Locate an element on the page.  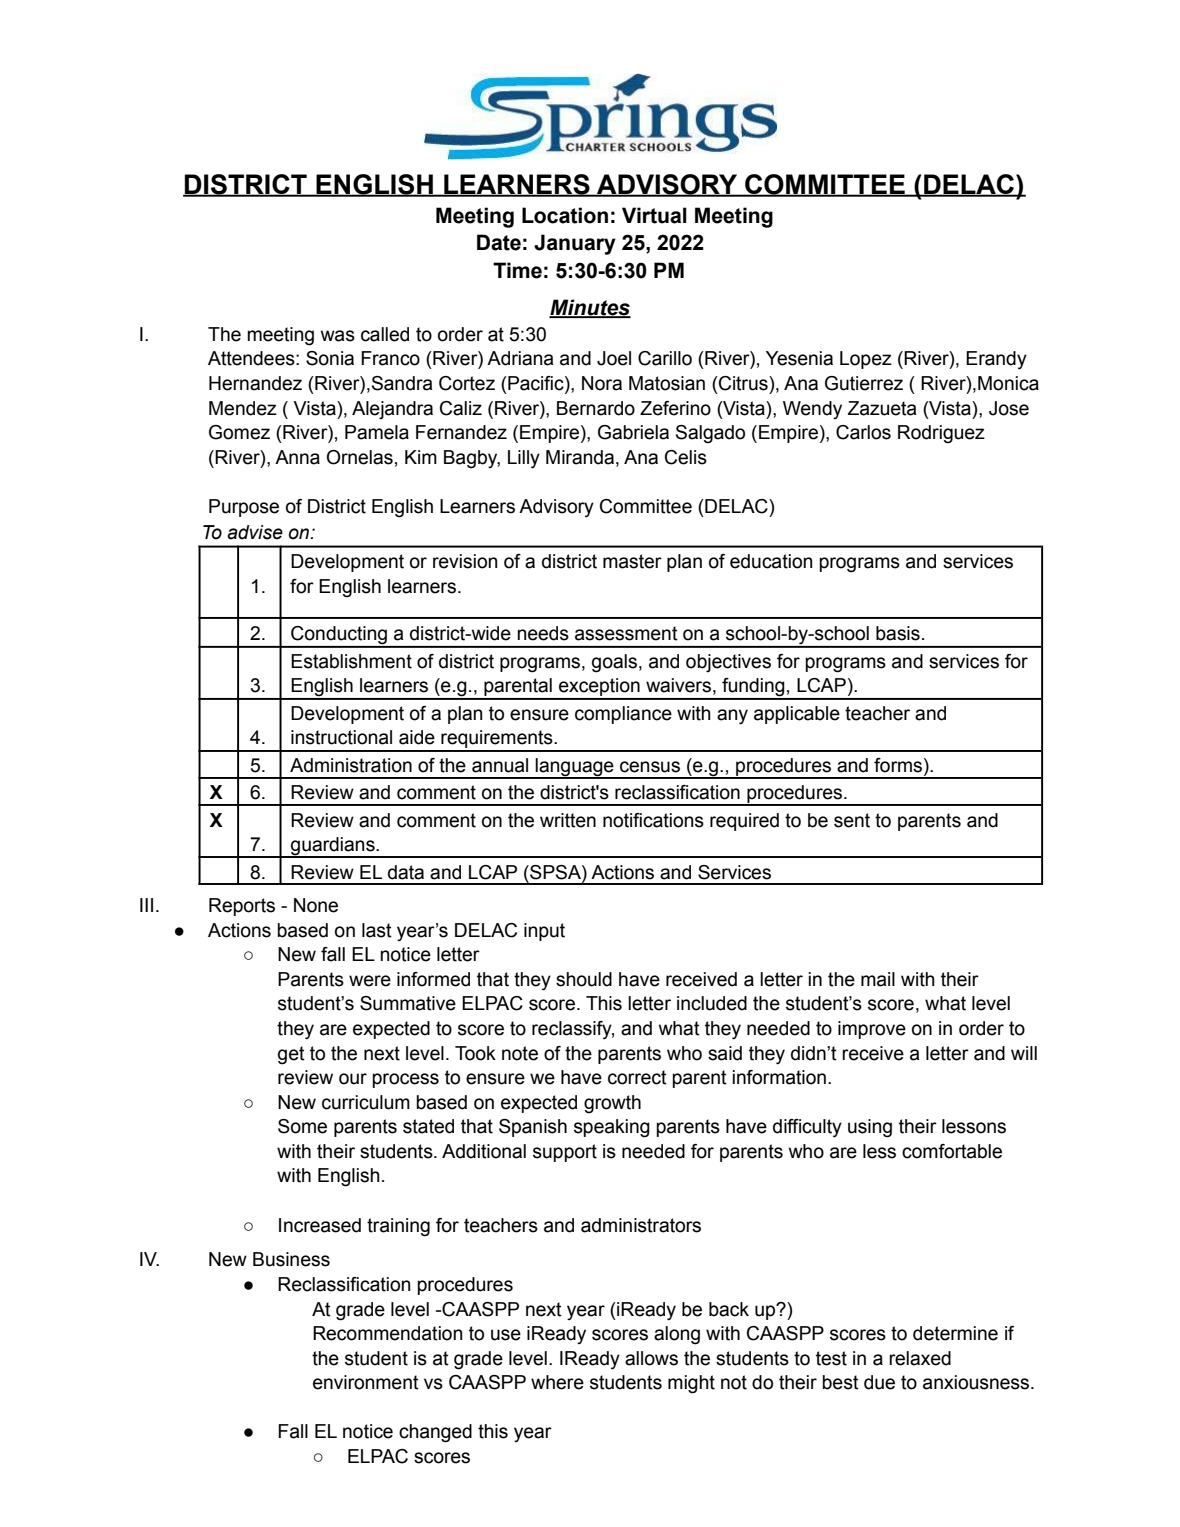
Lopez is located at coordinates (866, 360).
